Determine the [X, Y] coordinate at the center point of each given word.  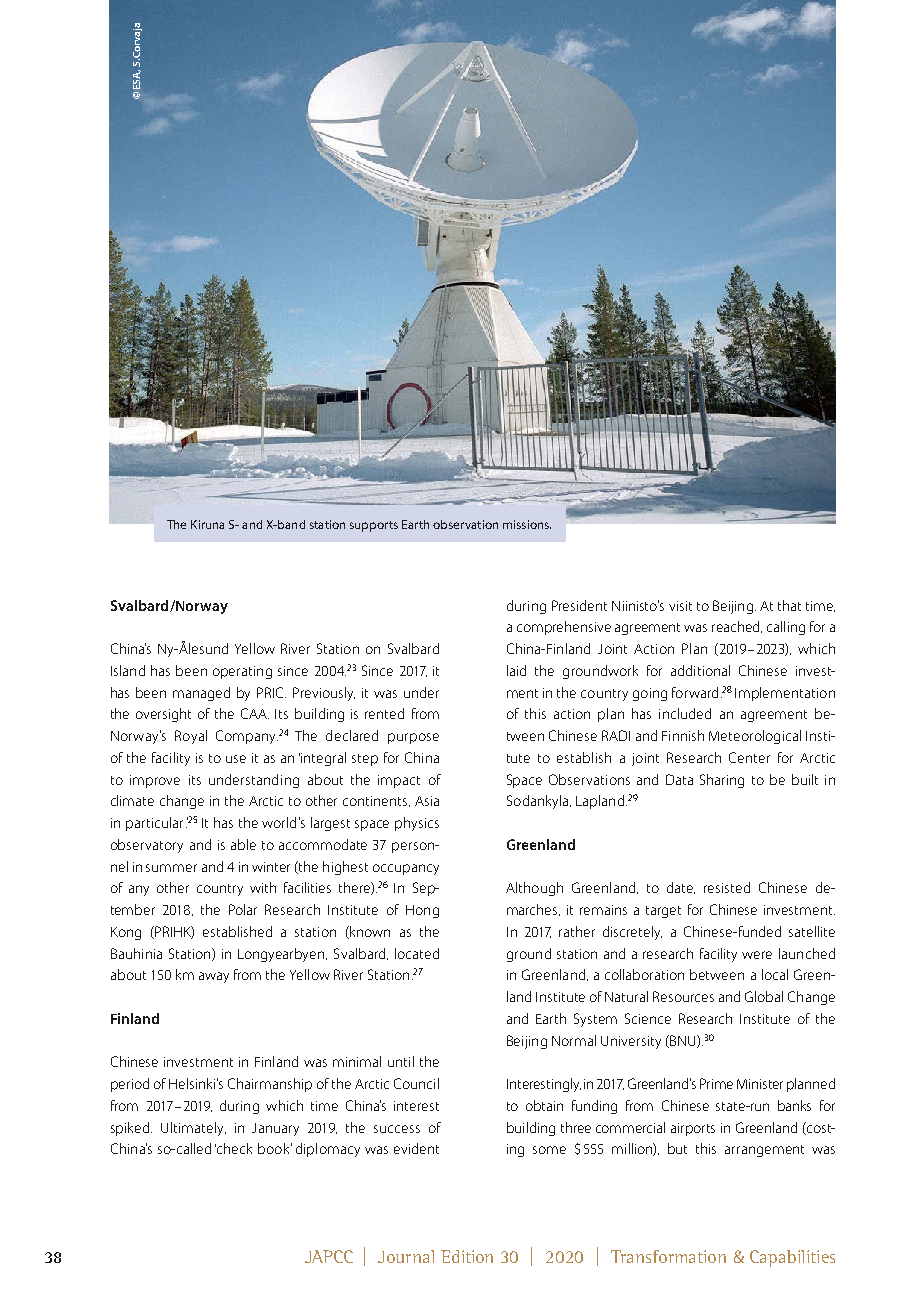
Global [764, 996]
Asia [427, 801]
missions [527, 524]
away [214, 977]
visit [680, 606]
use [236, 759]
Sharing [722, 781]
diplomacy [328, 1150]
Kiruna [207, 524]
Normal [574, 1040]
